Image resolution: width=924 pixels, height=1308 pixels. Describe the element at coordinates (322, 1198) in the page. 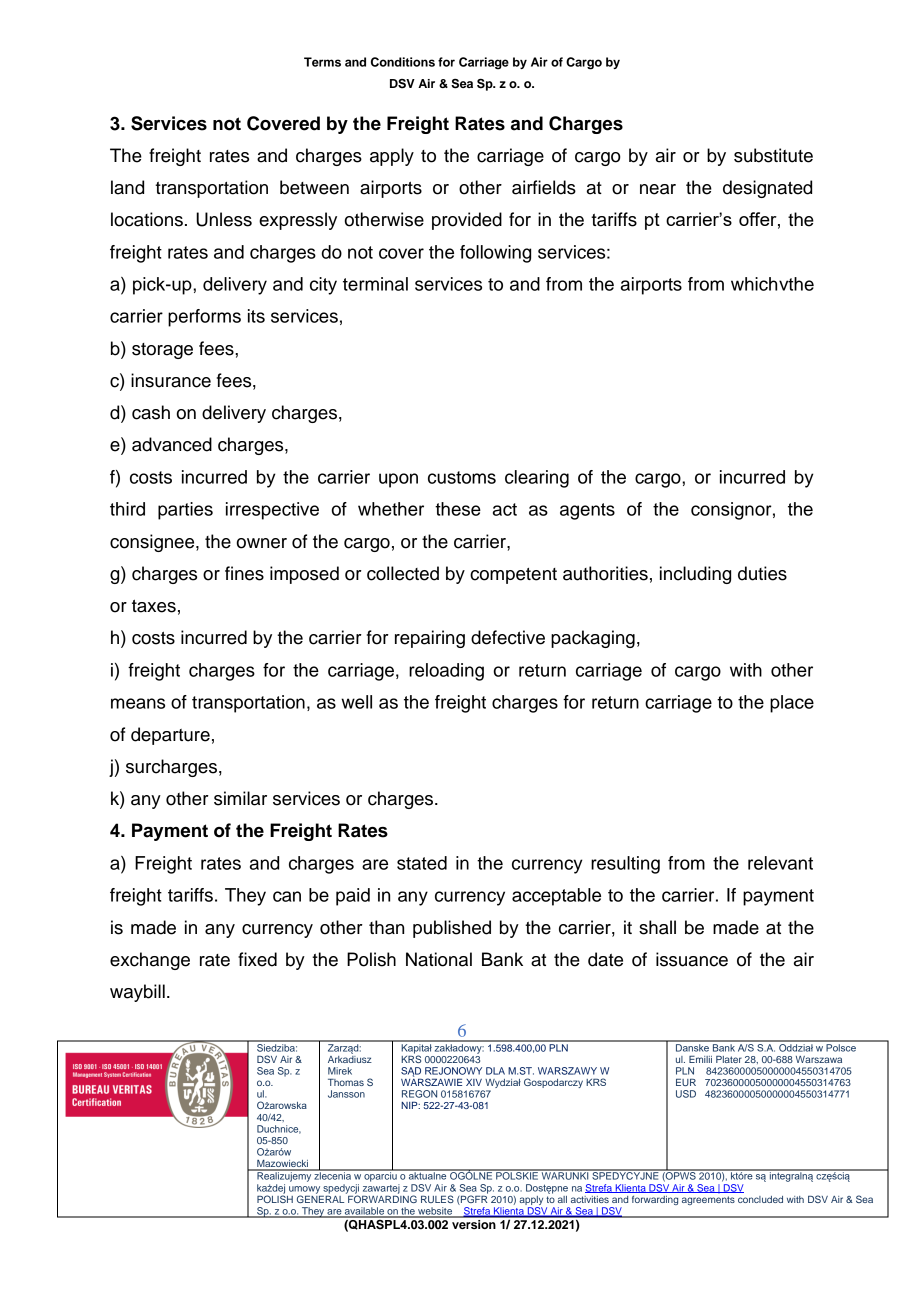

I see `GENERAL` at that location.
